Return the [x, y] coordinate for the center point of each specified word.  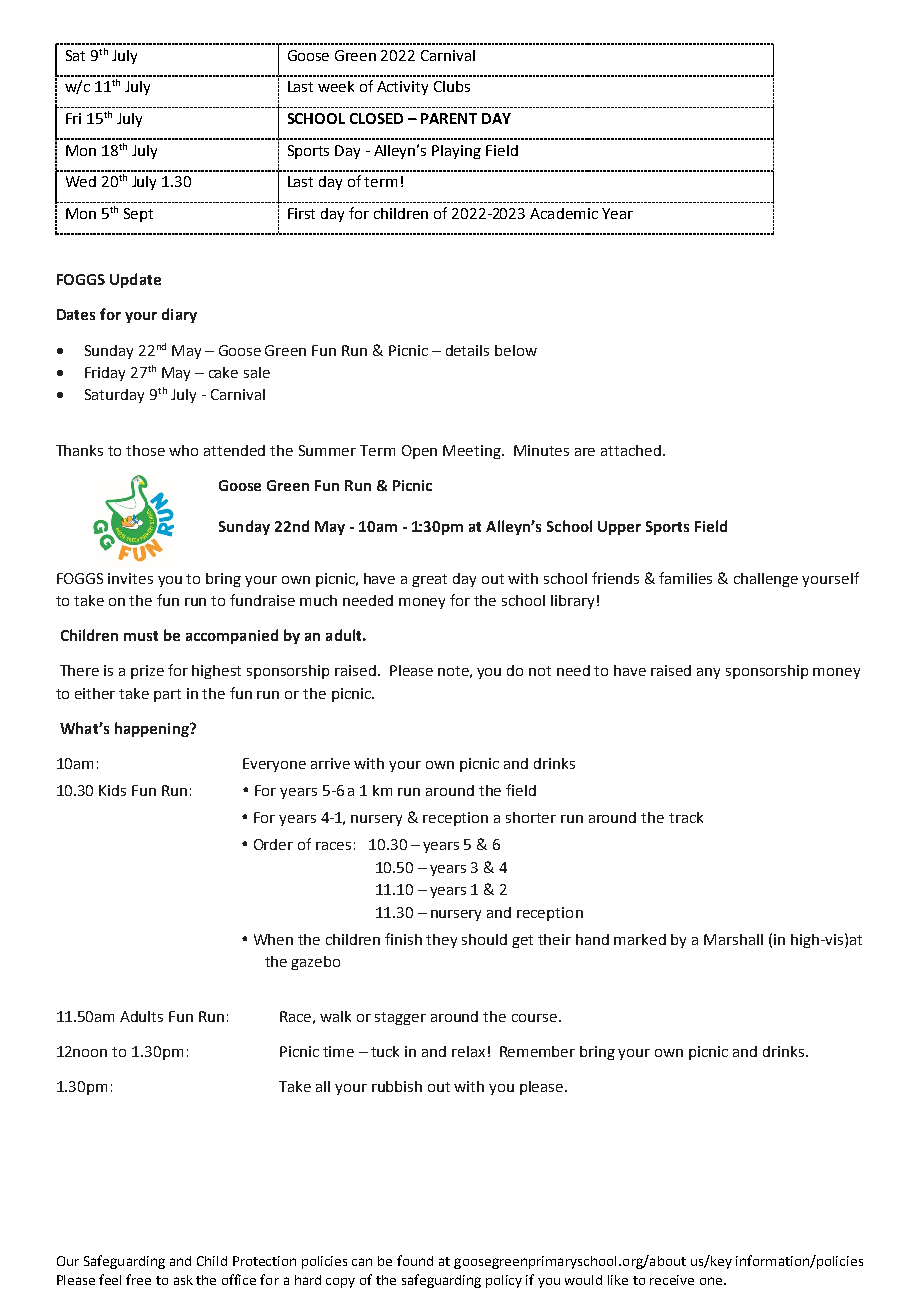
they [441, 941]
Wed [81, 181]
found [415, 1260]
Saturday [114, 396]
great [429, 580]
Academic [564, 213]
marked [640, 939]
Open [419, 452]
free [138, 1279]
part [167, 695]
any [708, 673]
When [273, 939]
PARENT [449, 118]
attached [631, 450]
